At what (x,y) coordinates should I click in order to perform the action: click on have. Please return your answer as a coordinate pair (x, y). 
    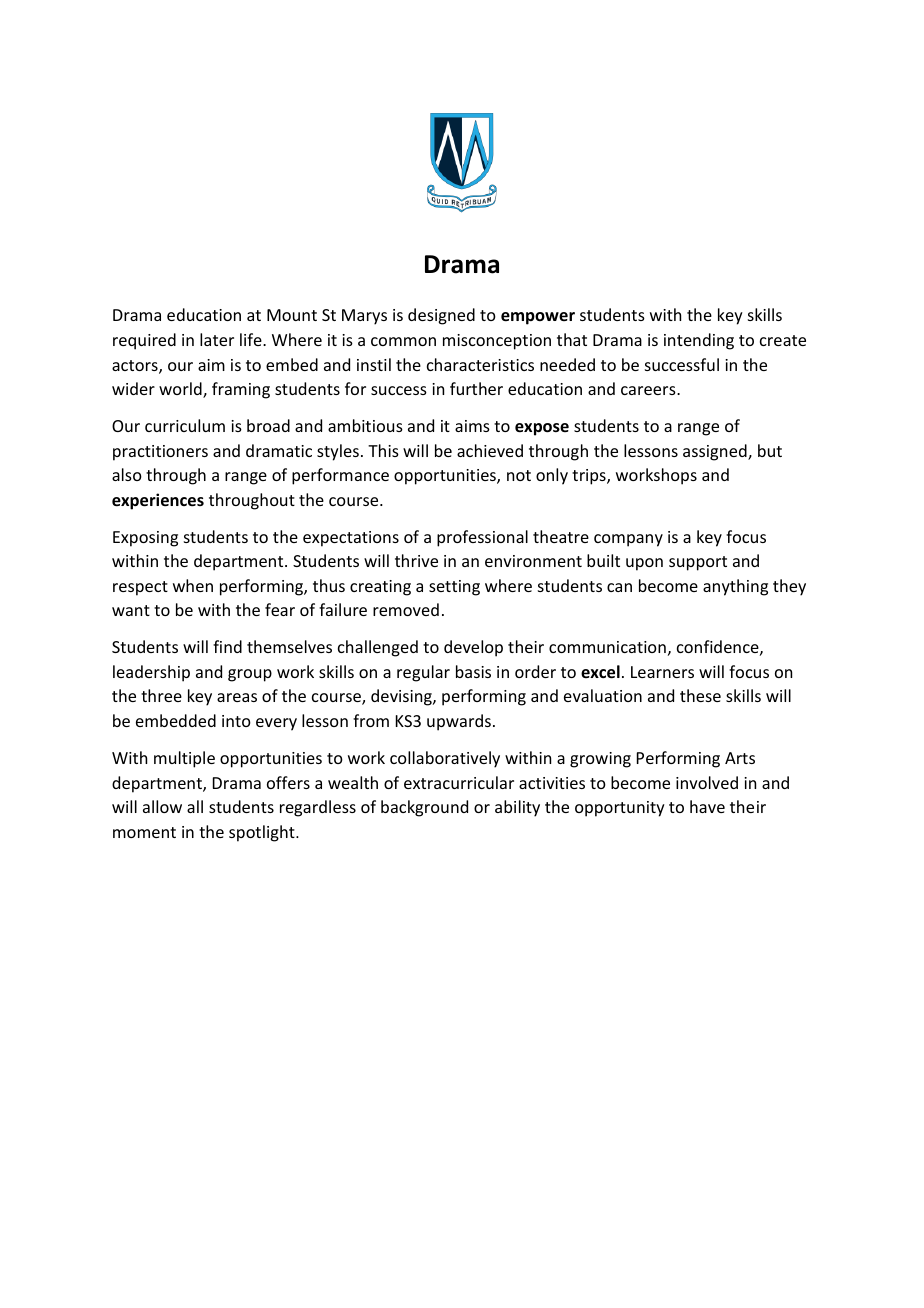
    Looking at the image, I should click on (707, 806).
